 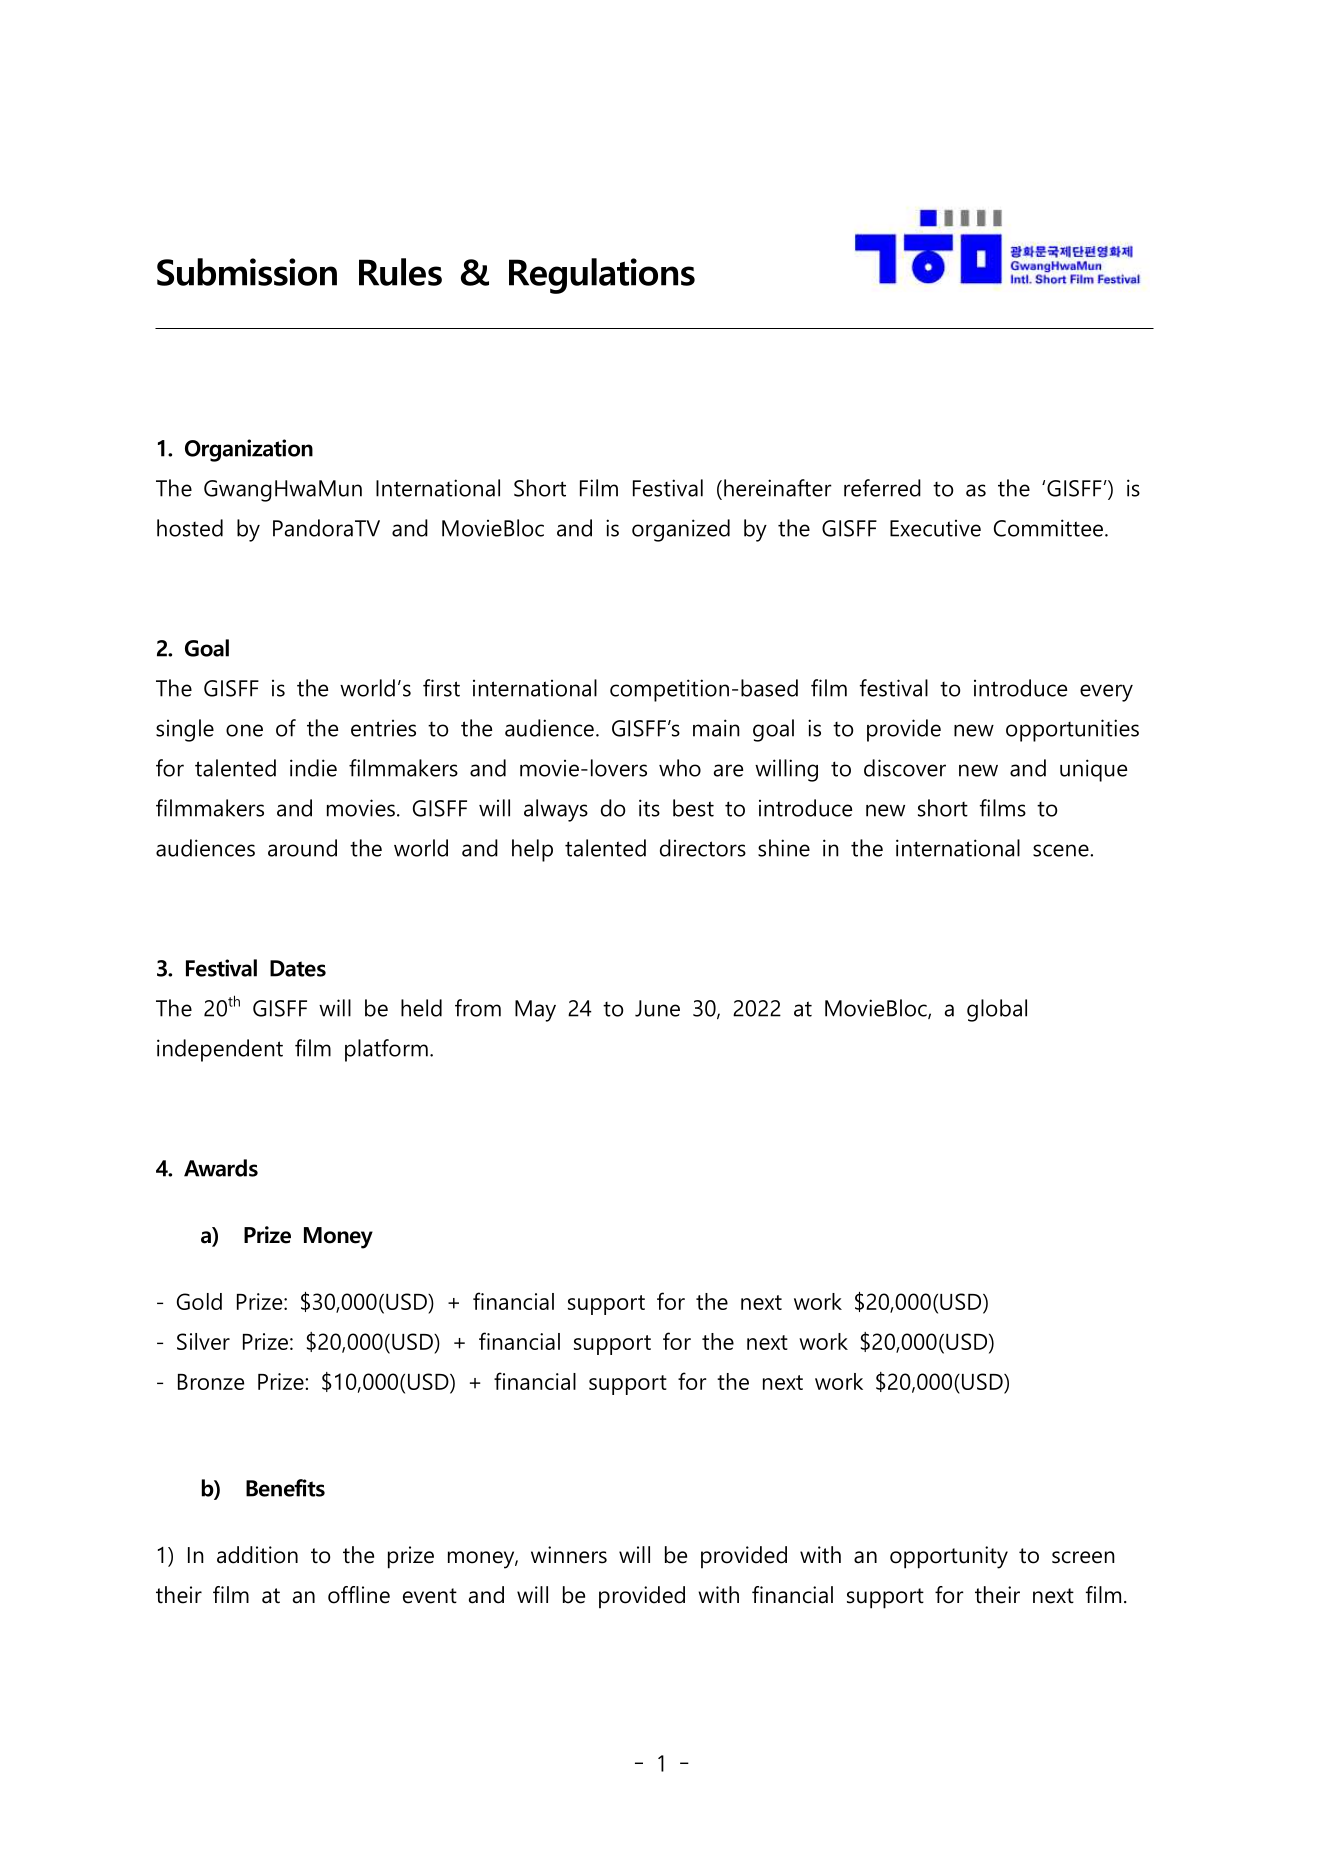 What do you see at coordinates (657, 1008) in the page?
I see `June` at bounding box center [657, 1008].
